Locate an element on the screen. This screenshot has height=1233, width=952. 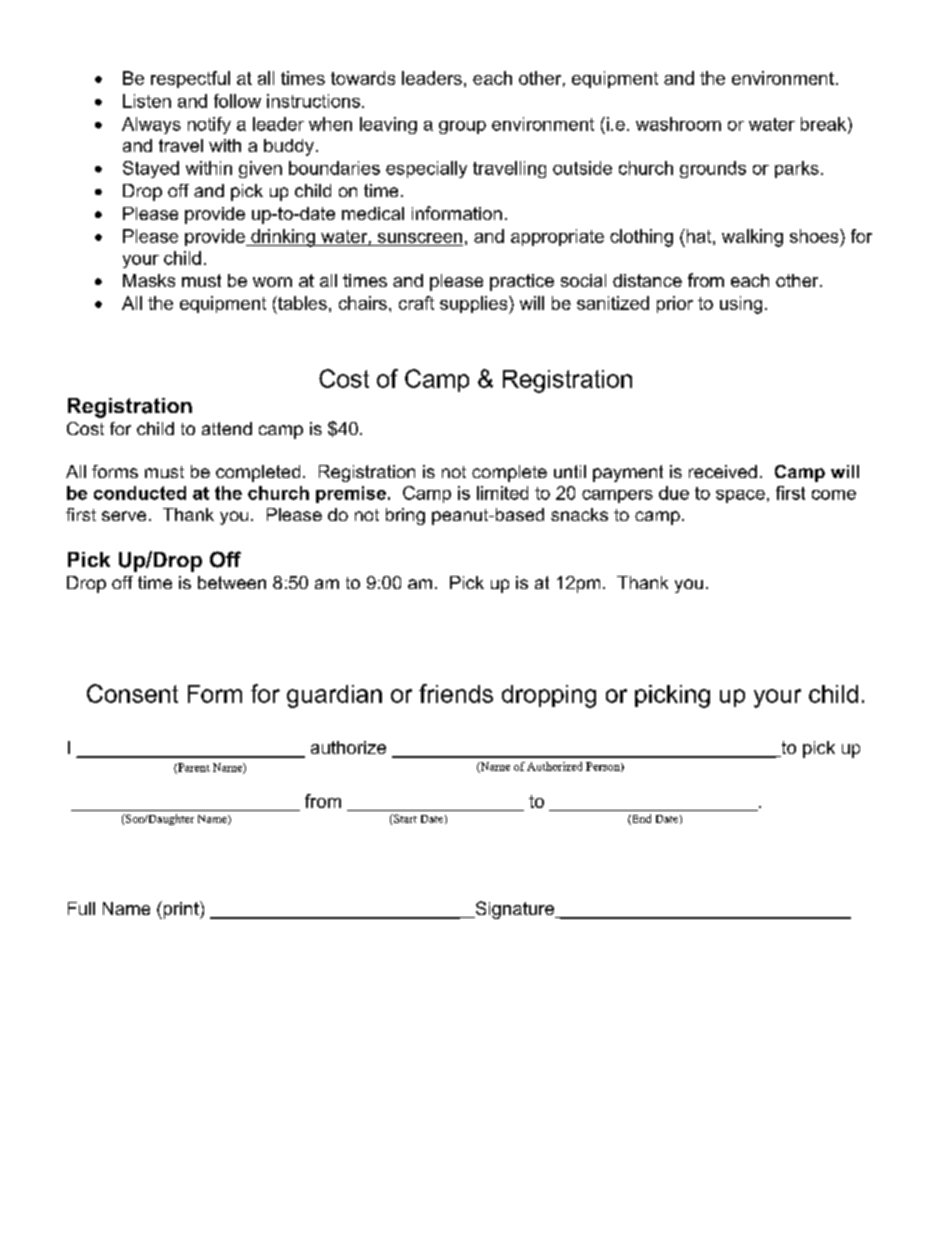
conducted is located at coordinates (140, 493).
